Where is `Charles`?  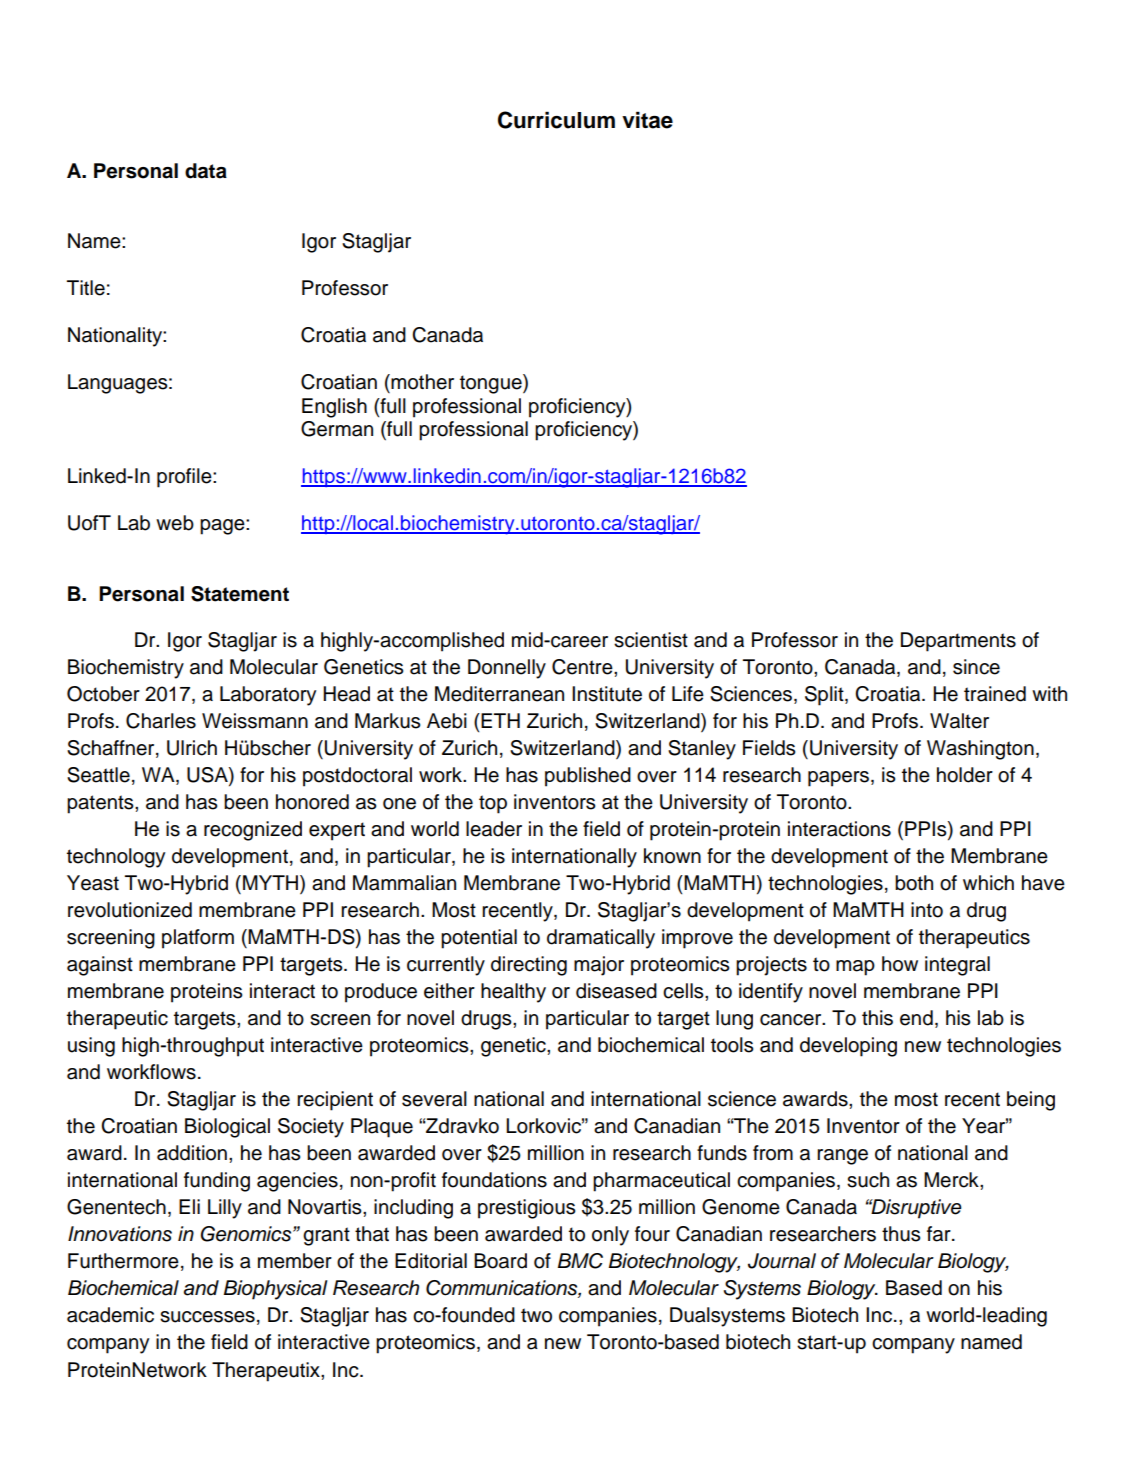 Charles is located at coordinates (161, 721).
